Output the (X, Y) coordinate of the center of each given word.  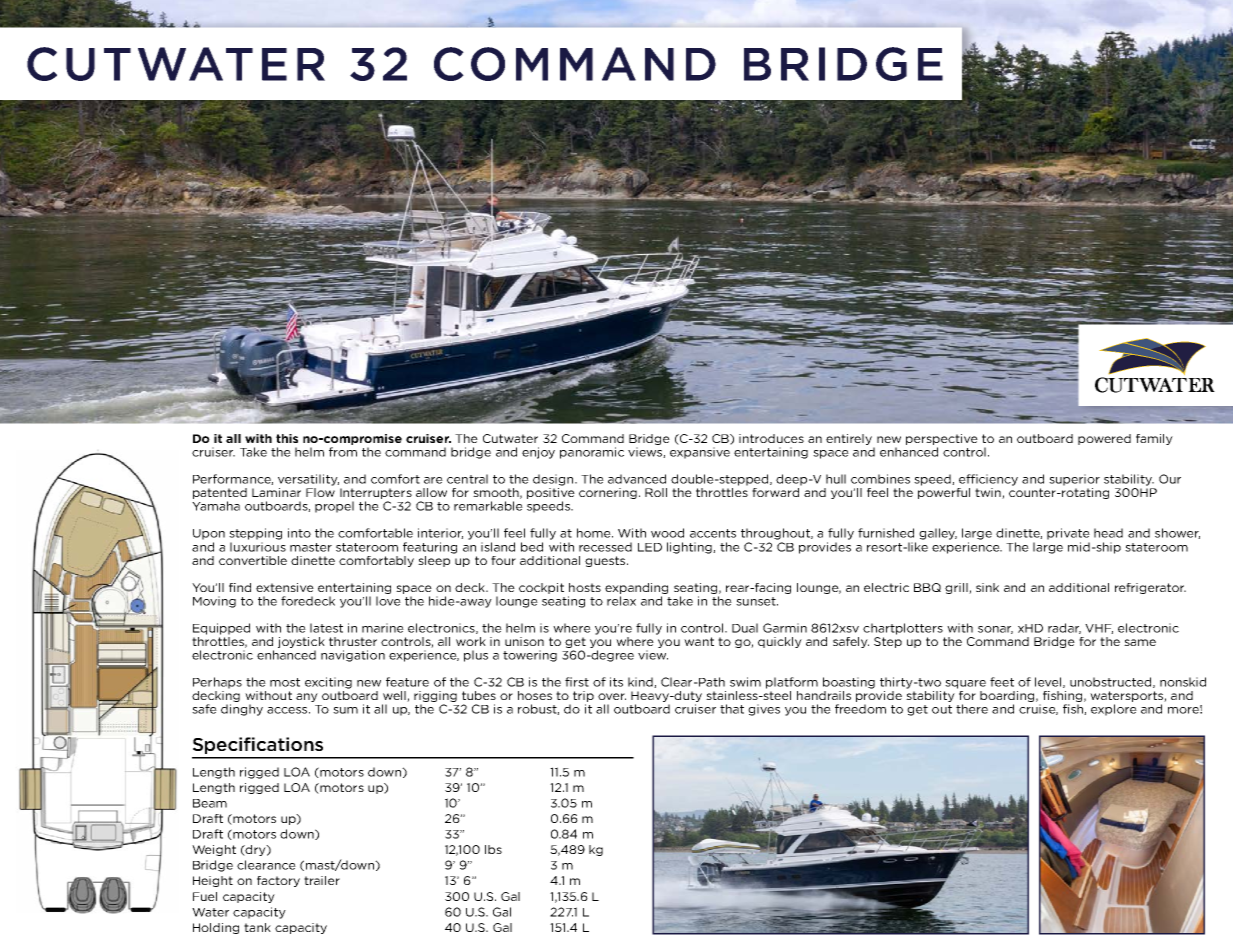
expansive (700, 453)
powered (1104, 439)
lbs (493, 849)
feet (1002, 682)
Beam (210, 803)
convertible (253, 560)
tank (257, 927)
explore (1114, 710)
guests (606, 561)
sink (987, 587)
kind (641, 682)
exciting (328, 683)
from (343, 452)
